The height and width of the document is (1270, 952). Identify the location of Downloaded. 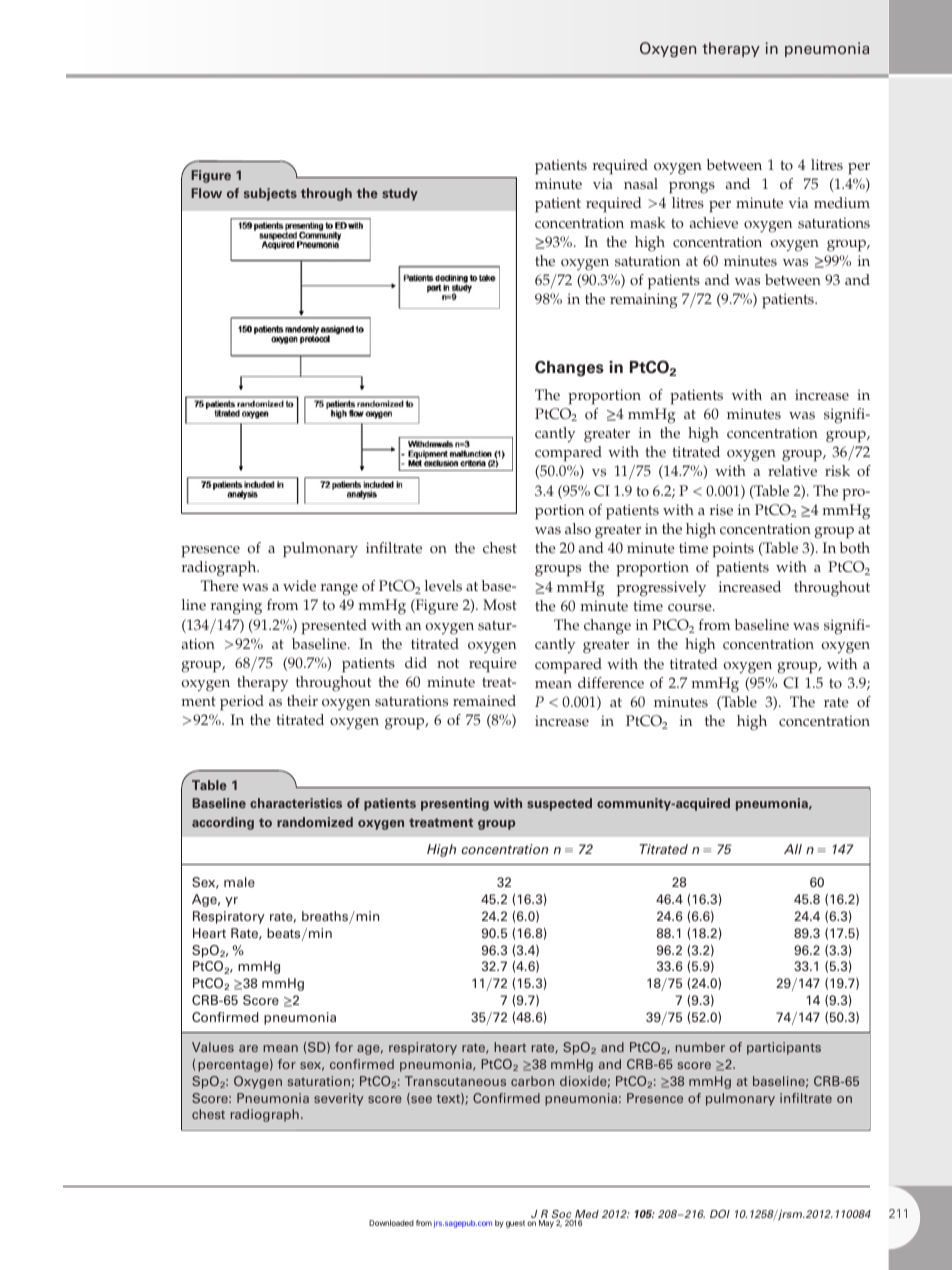
(391, 1223).
